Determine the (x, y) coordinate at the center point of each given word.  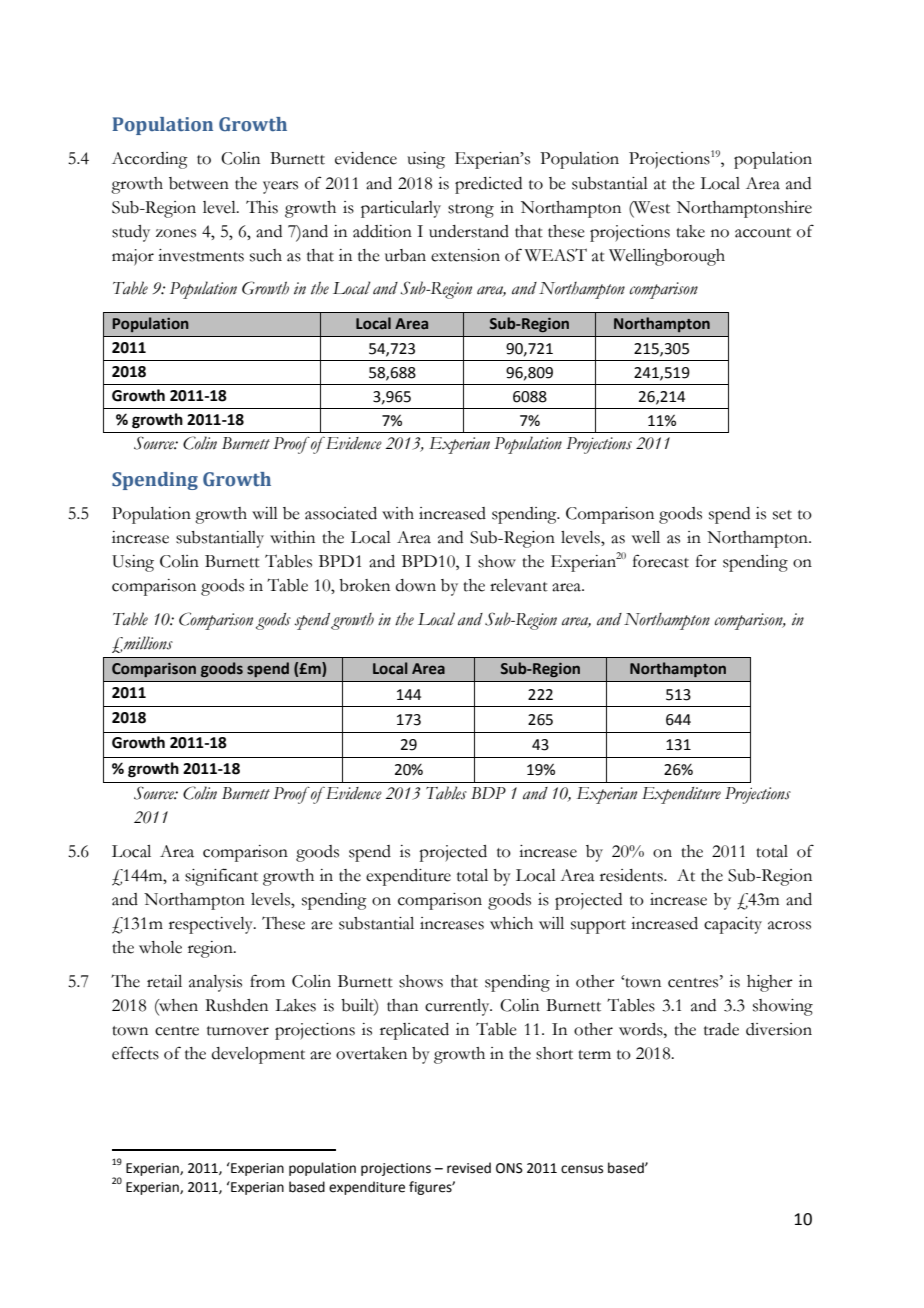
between (199, 183)
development (258, 1055)
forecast (661, 561)
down (416, 585)
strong (471, 211)
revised (469, 1168)
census (582, 1169)
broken (364, 585)
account (763, 233)
